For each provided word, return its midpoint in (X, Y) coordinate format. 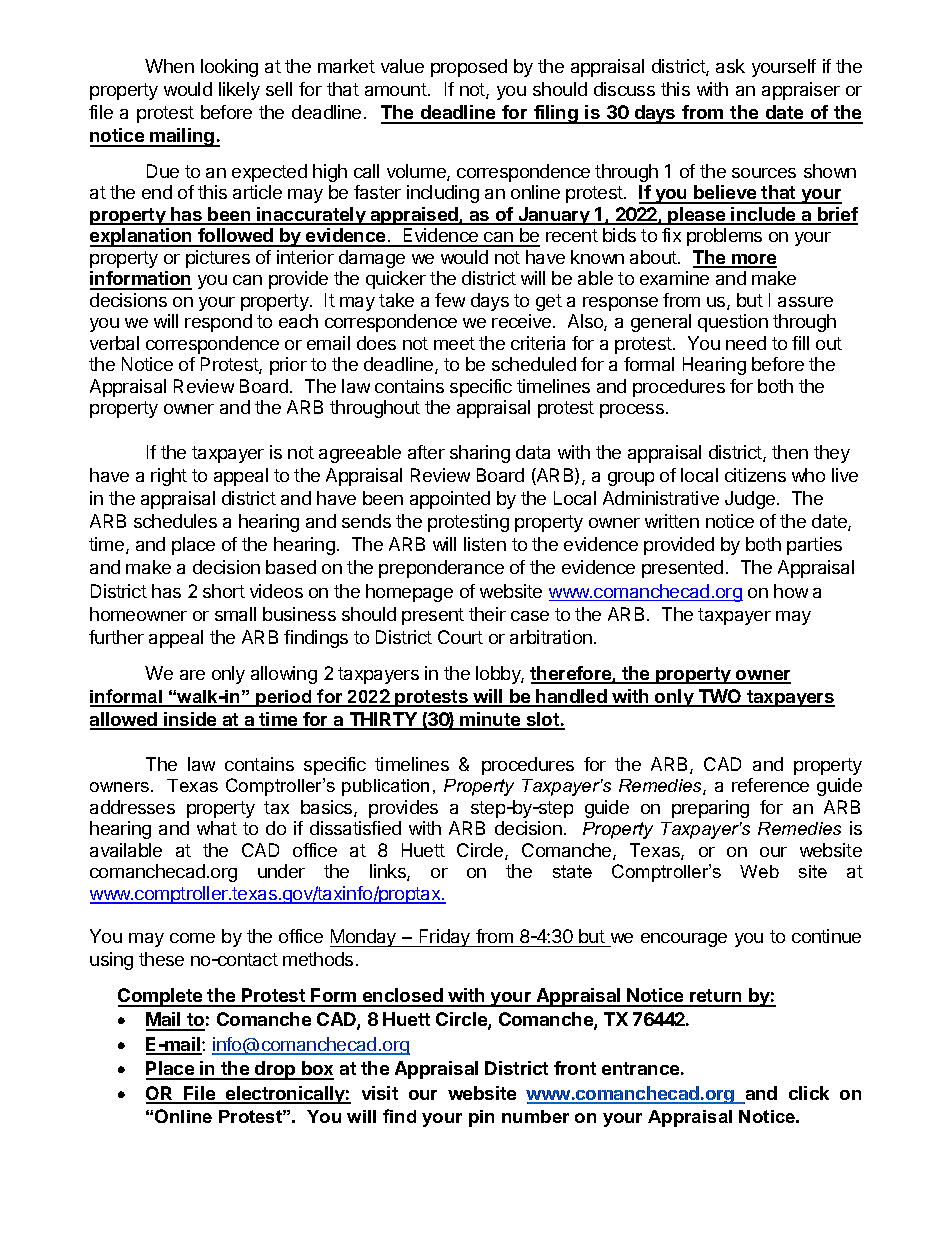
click (809, 1093)
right (169, 477)
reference (770, 785)
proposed (469, 68)
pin (481, 1118)
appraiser (801, 91)
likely (239, 91)
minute (490, 720)
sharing (480, 454)
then (790, 452)
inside (190, 720)
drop (275, 1070)
